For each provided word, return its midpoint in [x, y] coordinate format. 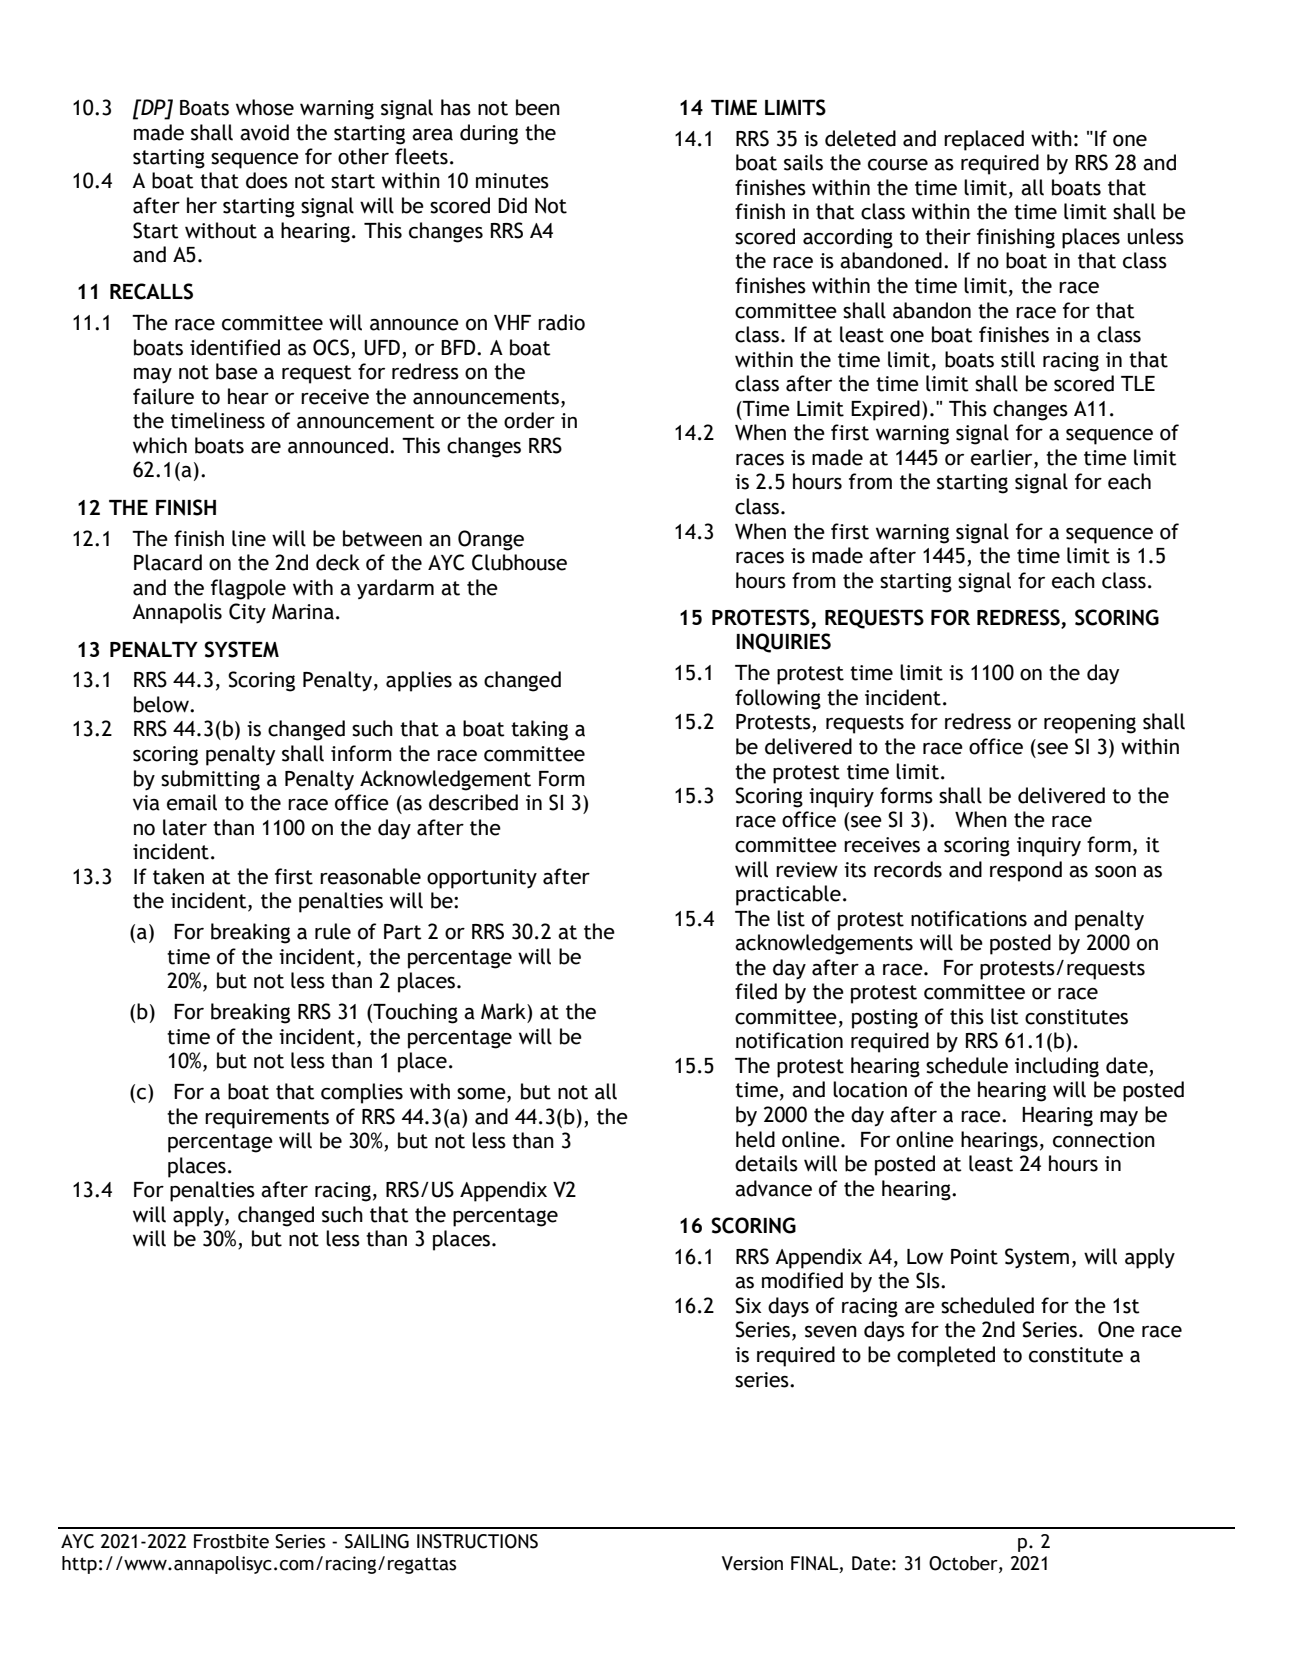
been [538, 107]
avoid [264, 132]
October [964, 1564]
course [898, 165]
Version [752, 1563]
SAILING [377, 1541]
